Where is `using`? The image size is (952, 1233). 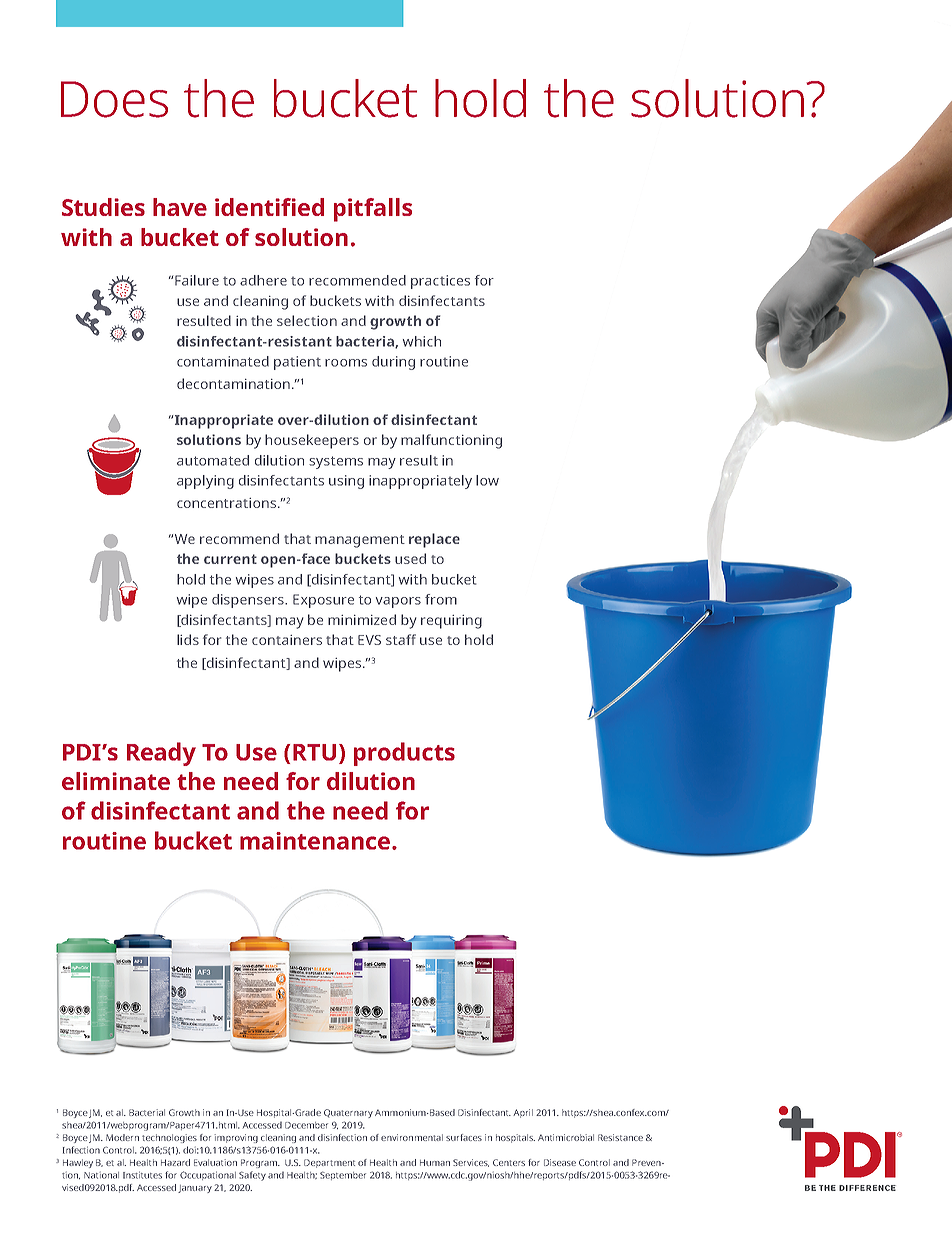
using is located at coordinates (346, 482).
